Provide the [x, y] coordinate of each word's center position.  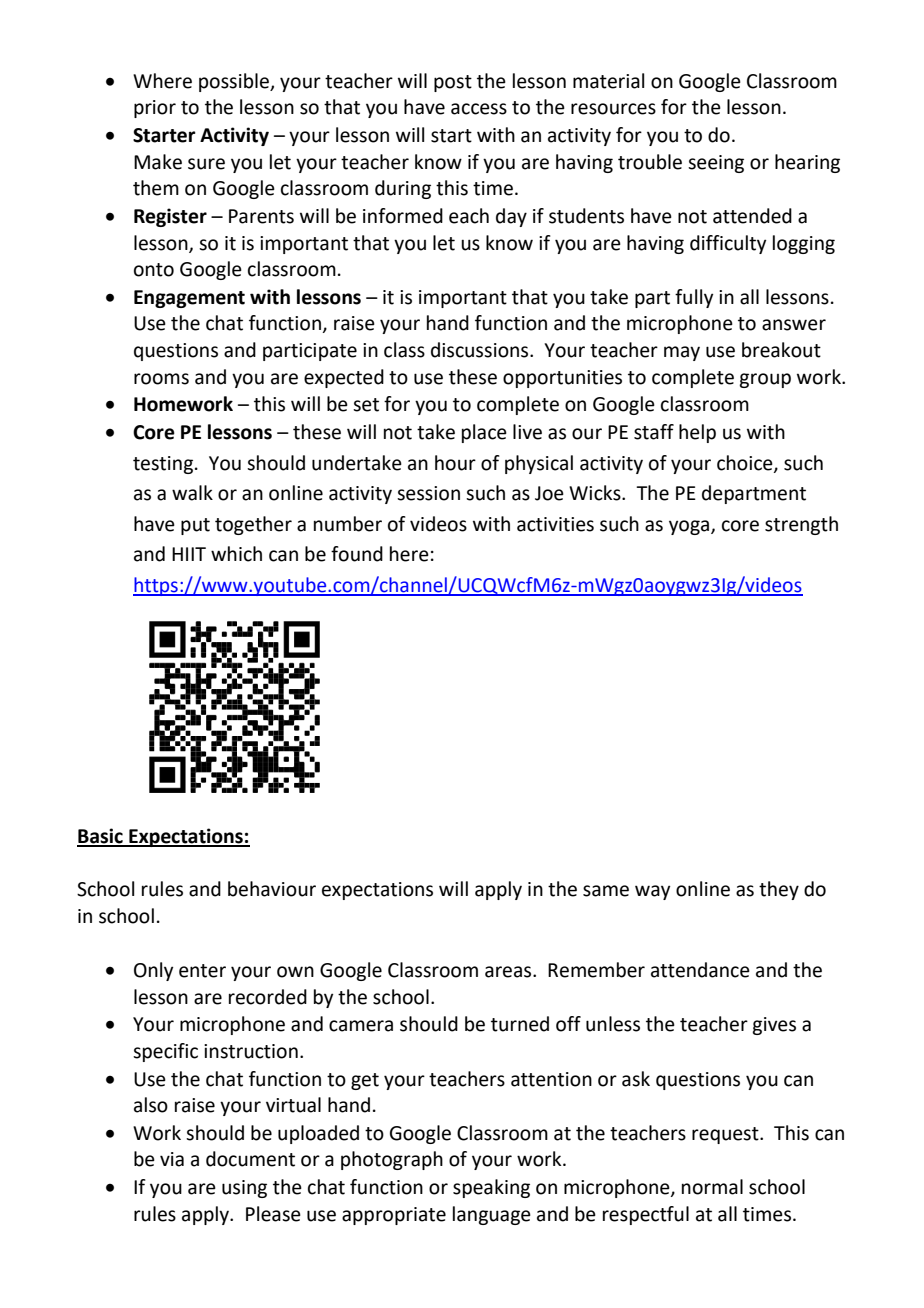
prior [155, 109]
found [357, 554]
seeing [716, 164]
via [172, 1159]
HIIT [189, 554]
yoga [690, 527]
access [479, 109]
